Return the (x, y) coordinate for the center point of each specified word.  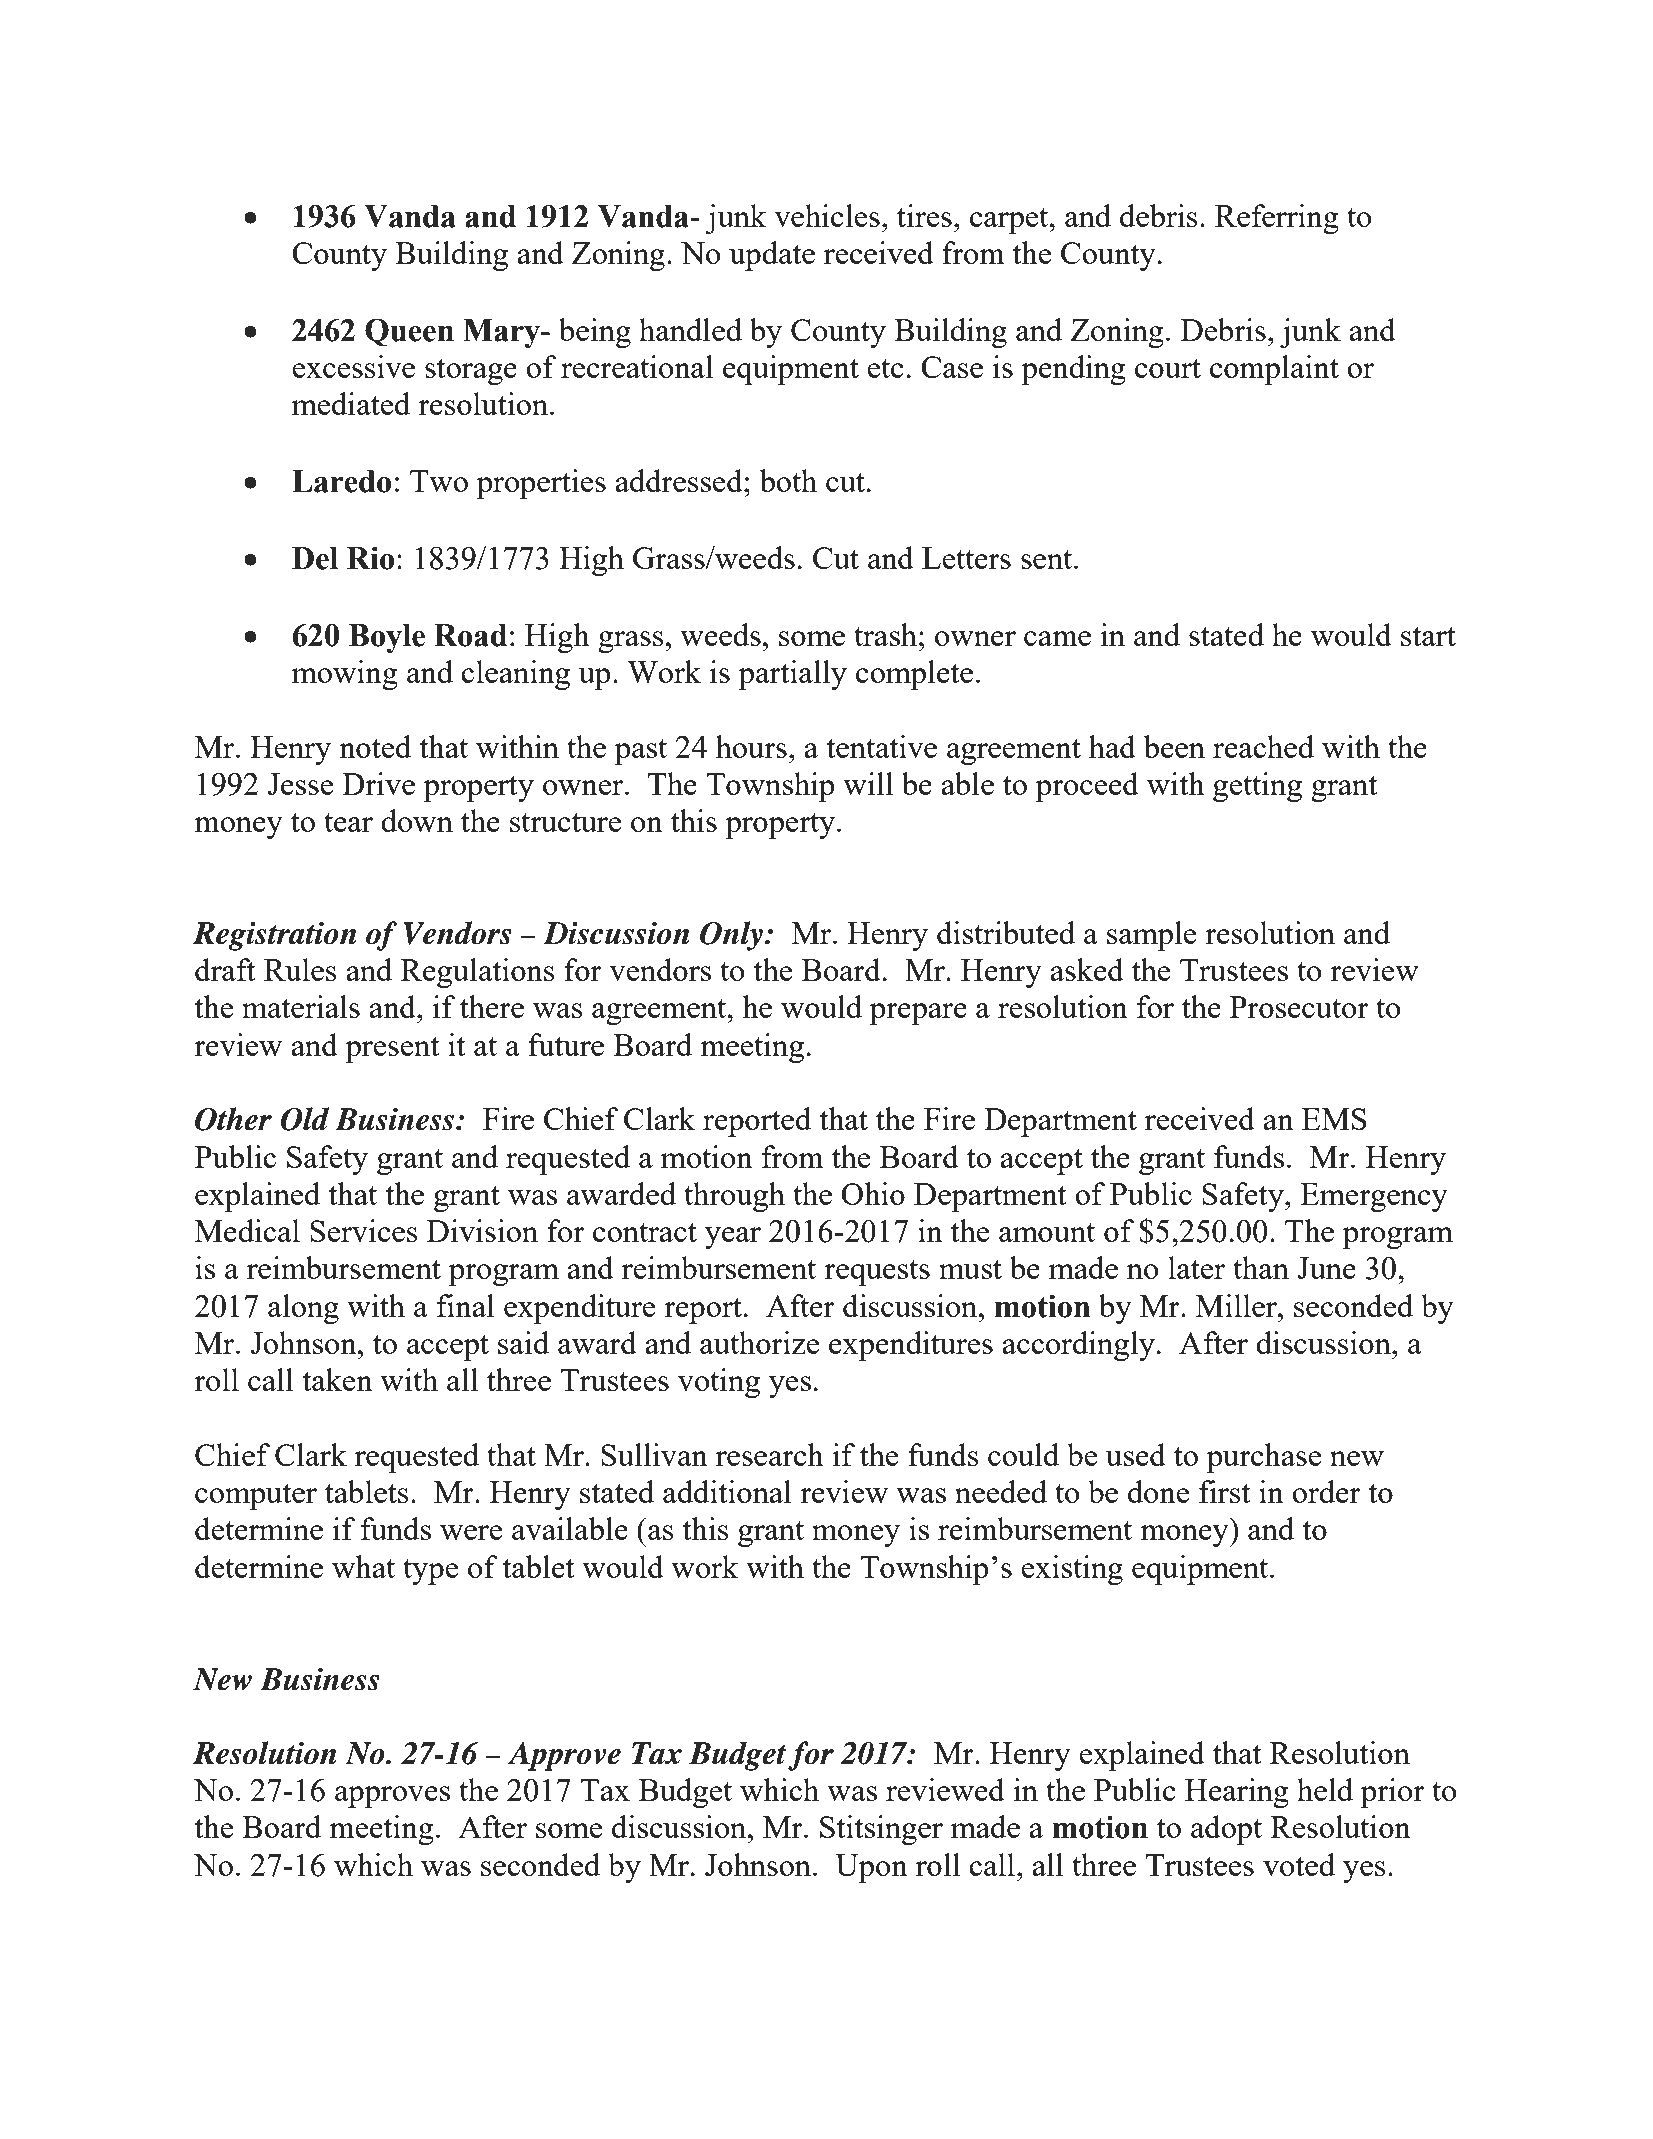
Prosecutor (1299, 1007)
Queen (409, 332)
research (770, 1454)
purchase (1264, 1458)
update (772, 256)
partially (792, 675)
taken (338, 1379)
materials (301, 1006)
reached (1263, 746)
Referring (1277, 219)
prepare (918, 1014)
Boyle (387, 638)
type (430, 1572)
